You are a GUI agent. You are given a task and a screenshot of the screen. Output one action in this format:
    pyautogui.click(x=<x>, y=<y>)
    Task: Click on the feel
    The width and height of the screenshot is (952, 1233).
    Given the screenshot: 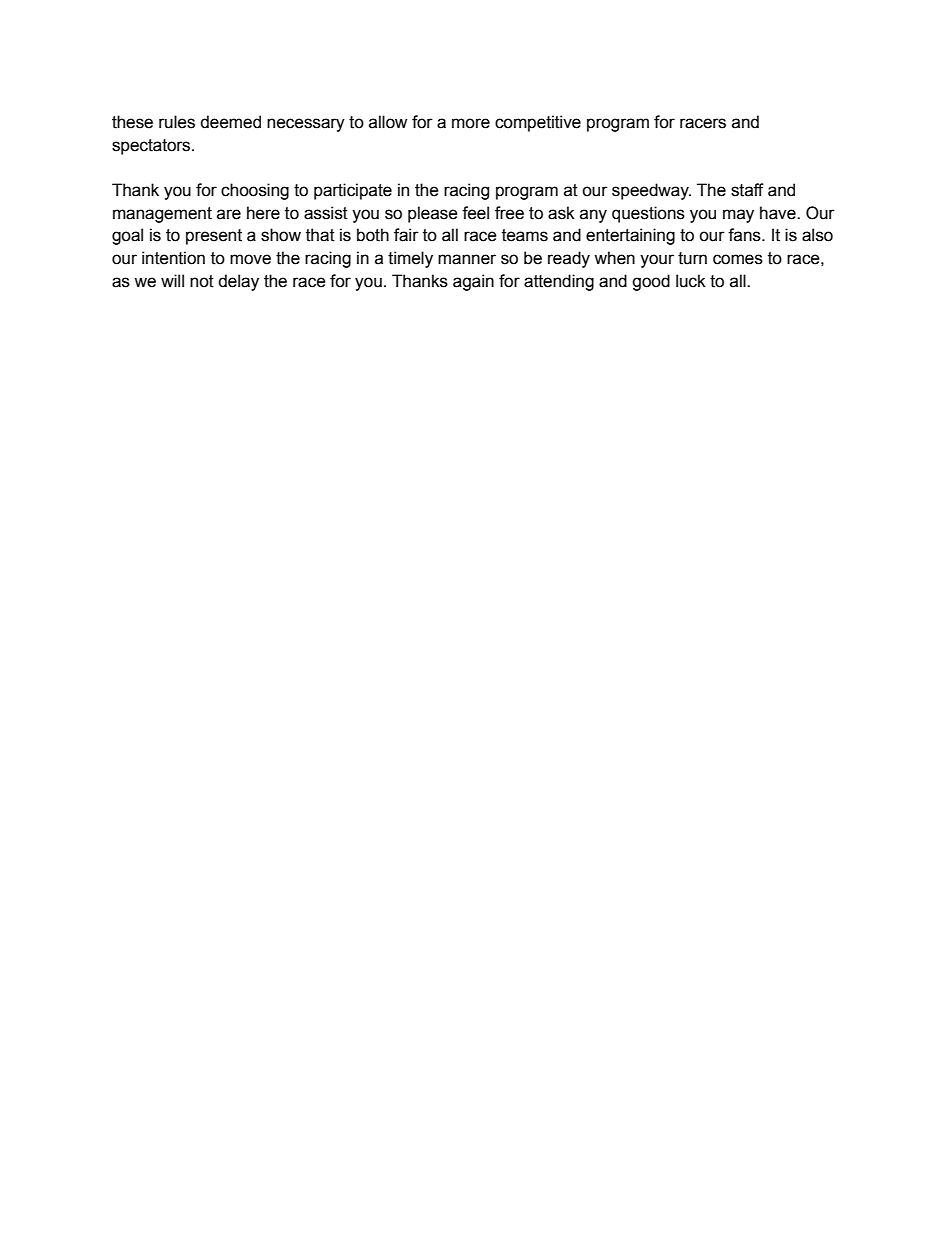 What is the action you would take?
    pyautogui.click(x=475, y=213)
